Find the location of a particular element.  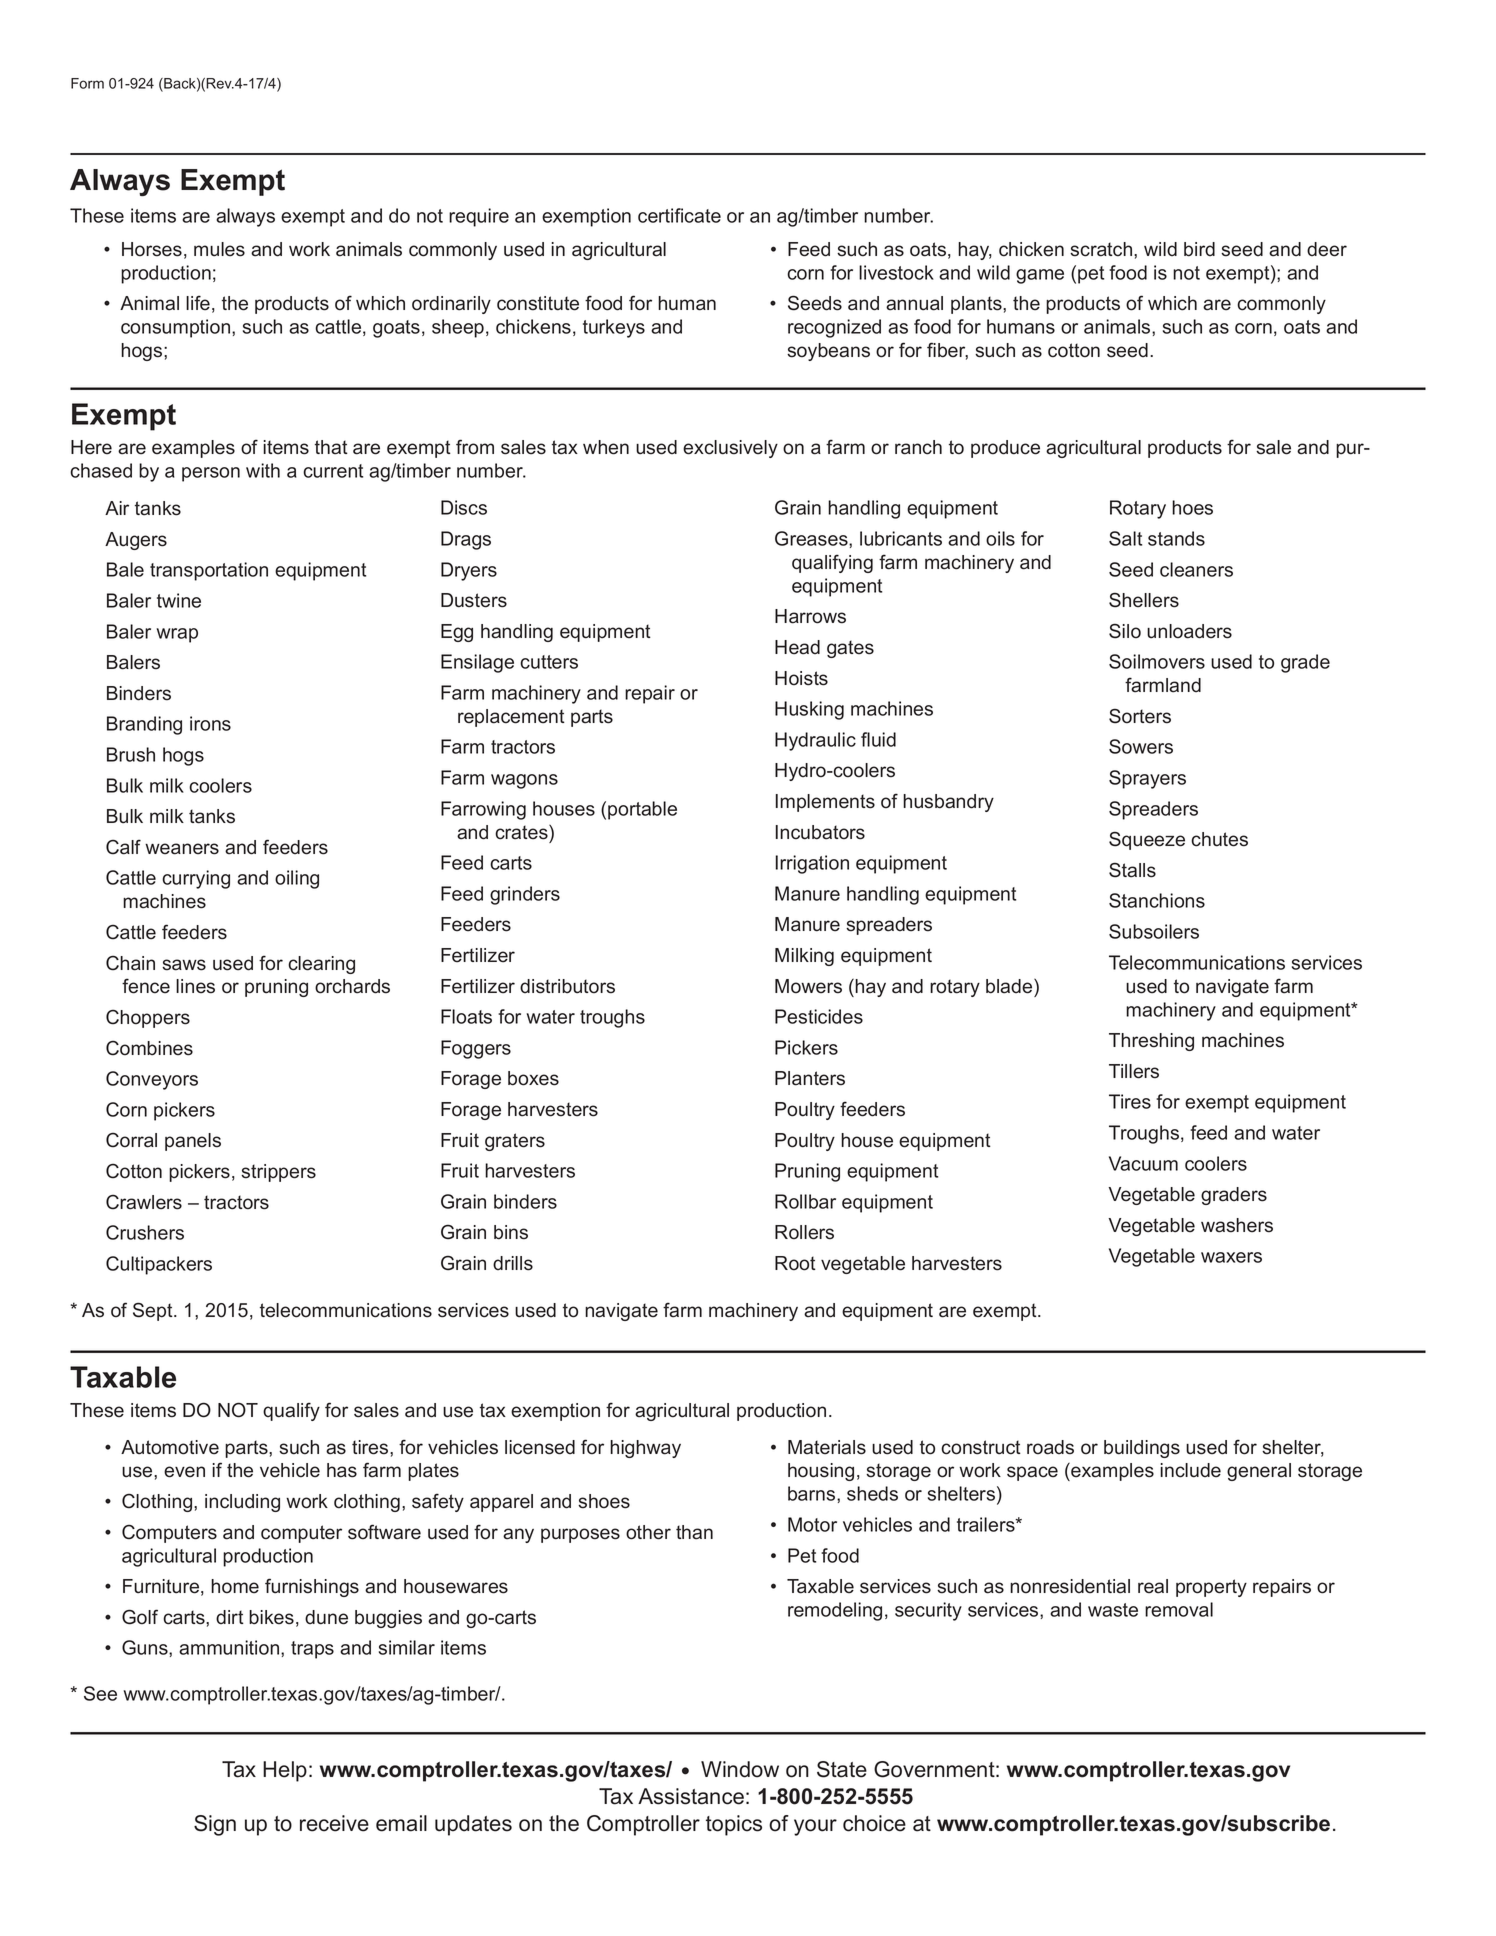

Window is located at coordinates (740, 1769).
